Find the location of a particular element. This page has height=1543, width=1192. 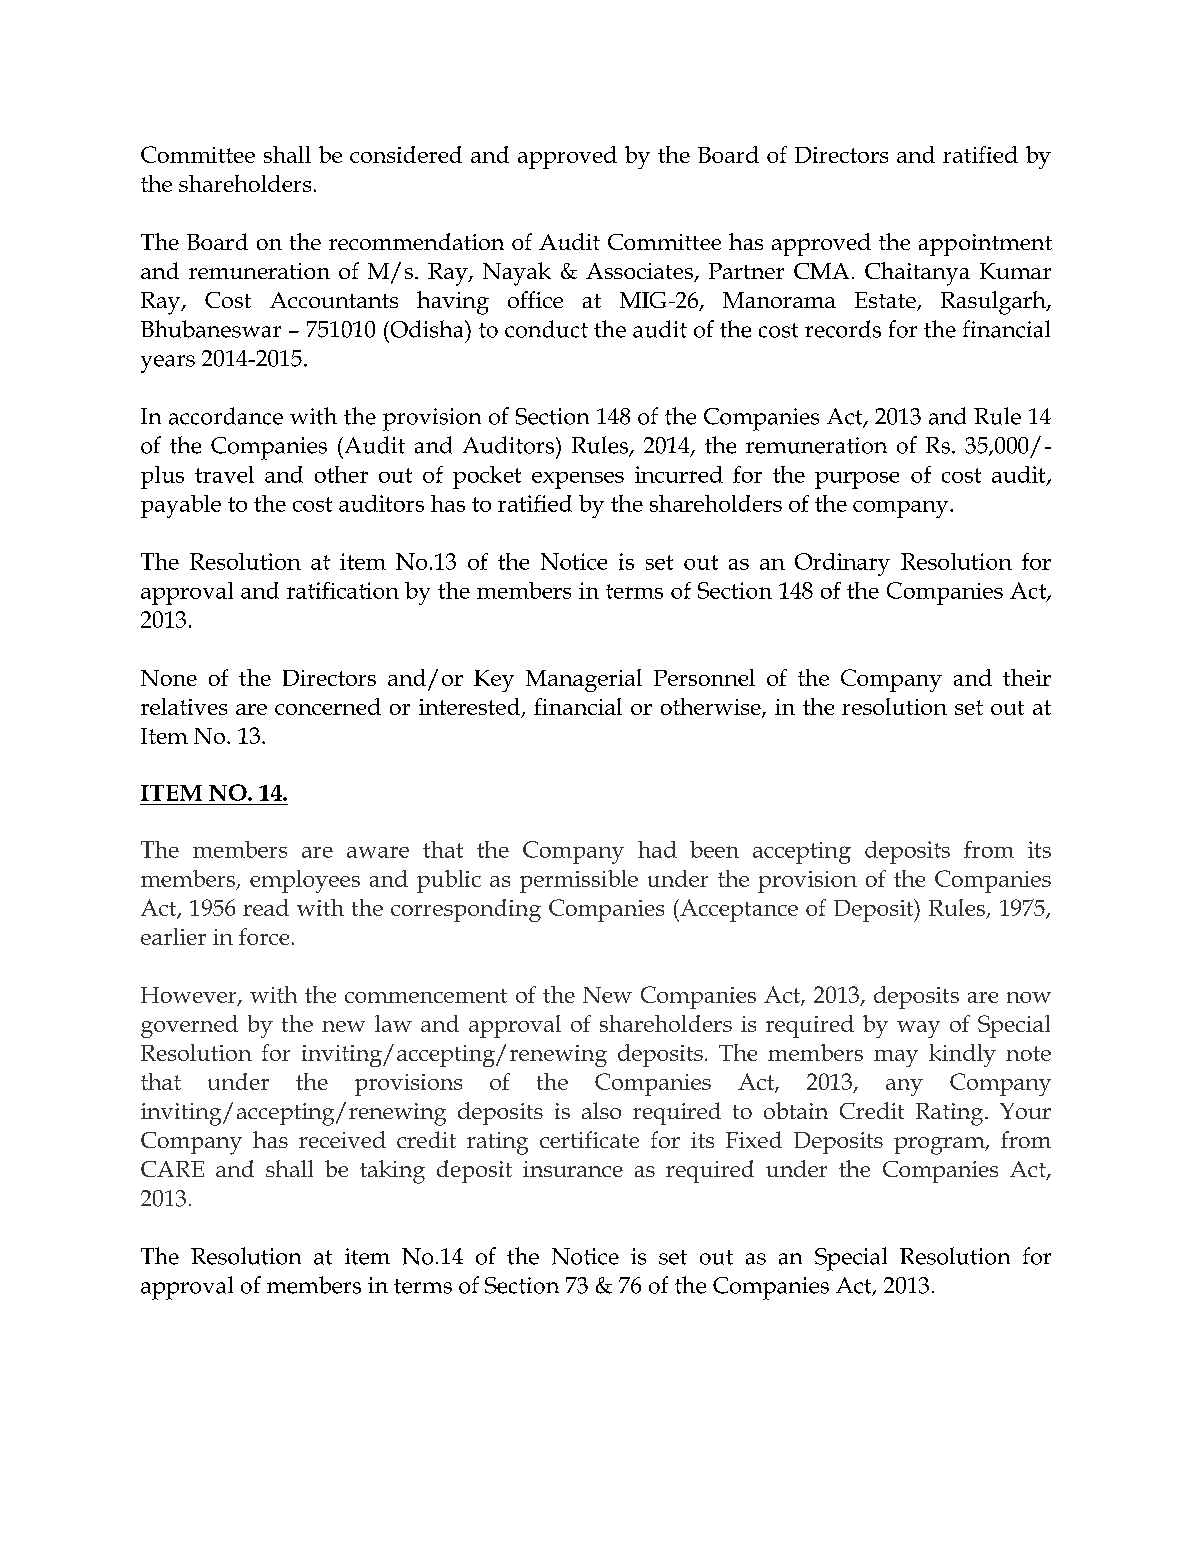

permissible is located at coordinates (579, 881).
